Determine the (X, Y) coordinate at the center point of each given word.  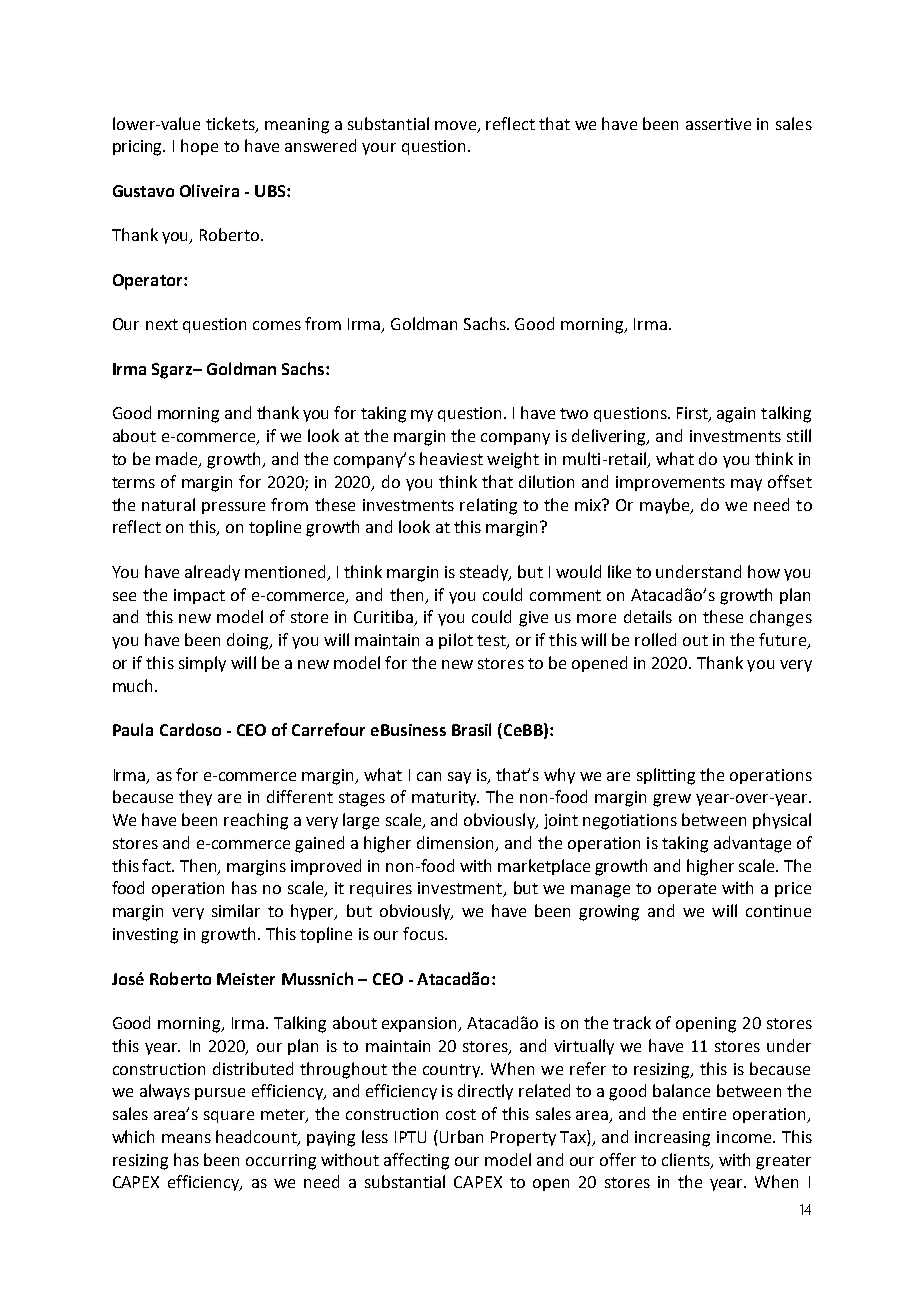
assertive (718, 124)
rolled (655, 639)
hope (199, 147)
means (186, 1138)
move (457, 126)
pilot (456, 641)
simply (202, 664)
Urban (461, 1136)
